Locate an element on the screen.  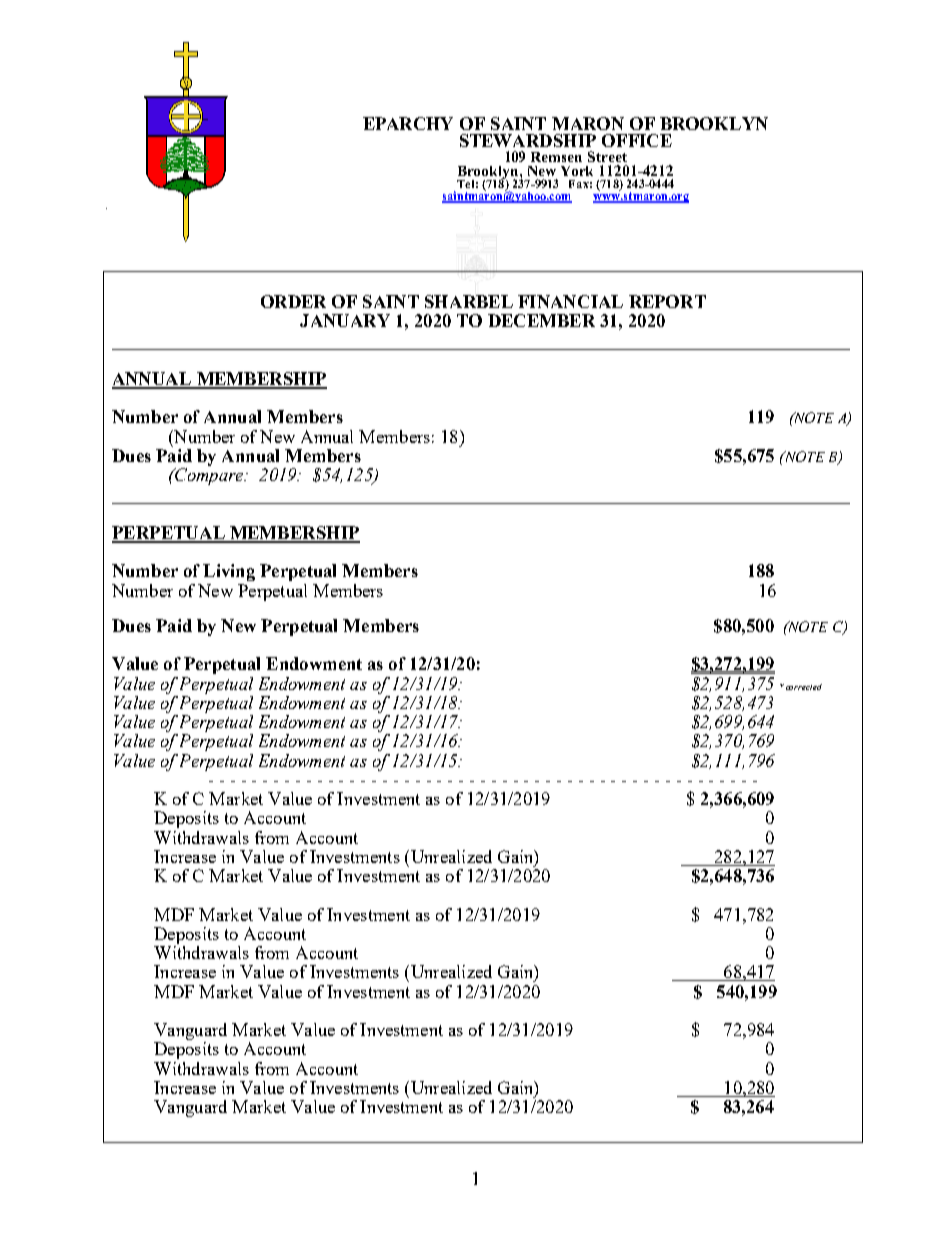
STEWARDSHIP is located at coordinates (528, 140).
